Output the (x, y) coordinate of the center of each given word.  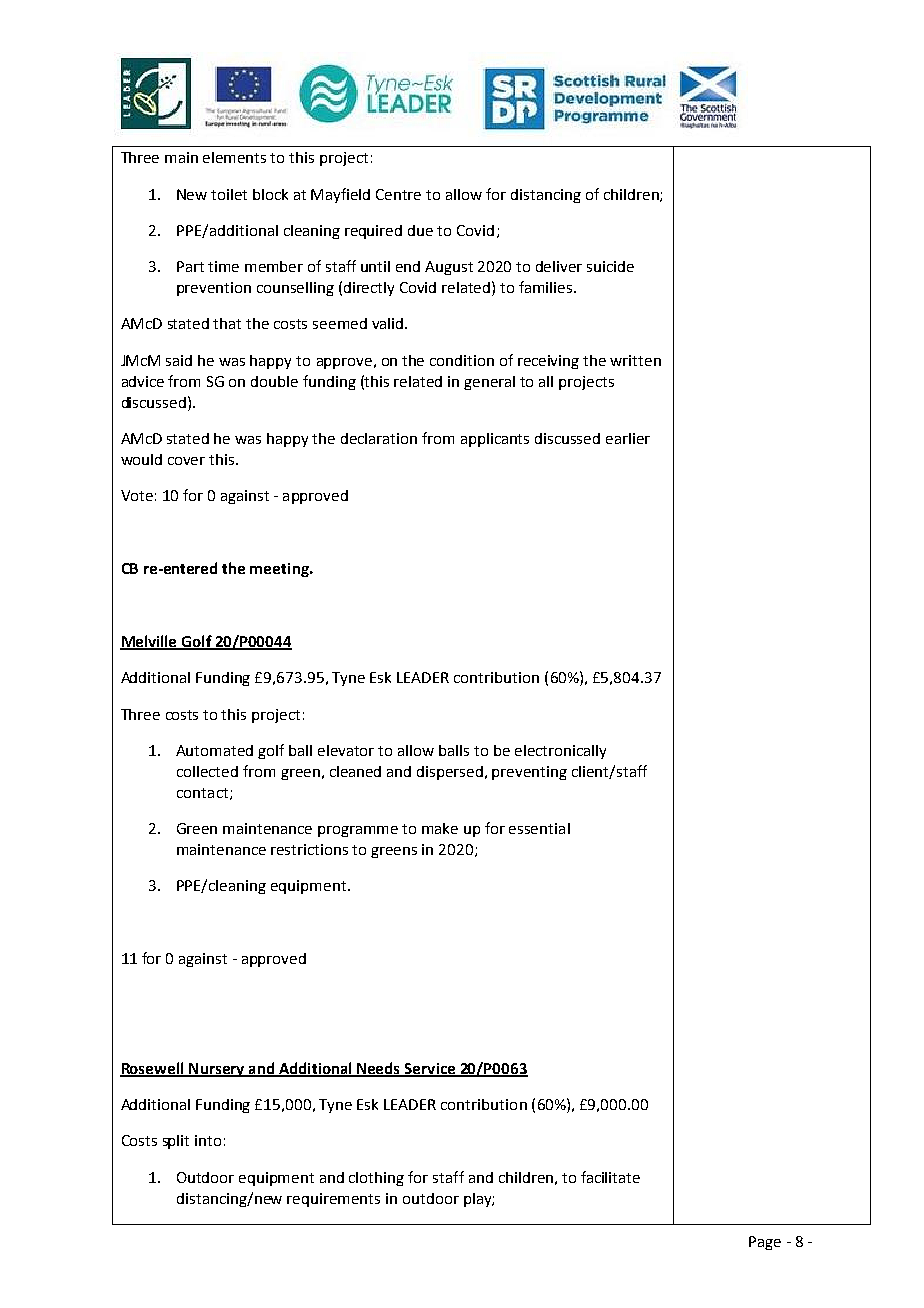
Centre (398, 194)
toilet (229, 194)
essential (539, 828)
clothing (376, 1179)
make (440, 828)
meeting (280, 570)
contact (202, 793)
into (208, 1140)
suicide (610, 266)
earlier (628, 438)
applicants (495, 440)
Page (765, 1243)
